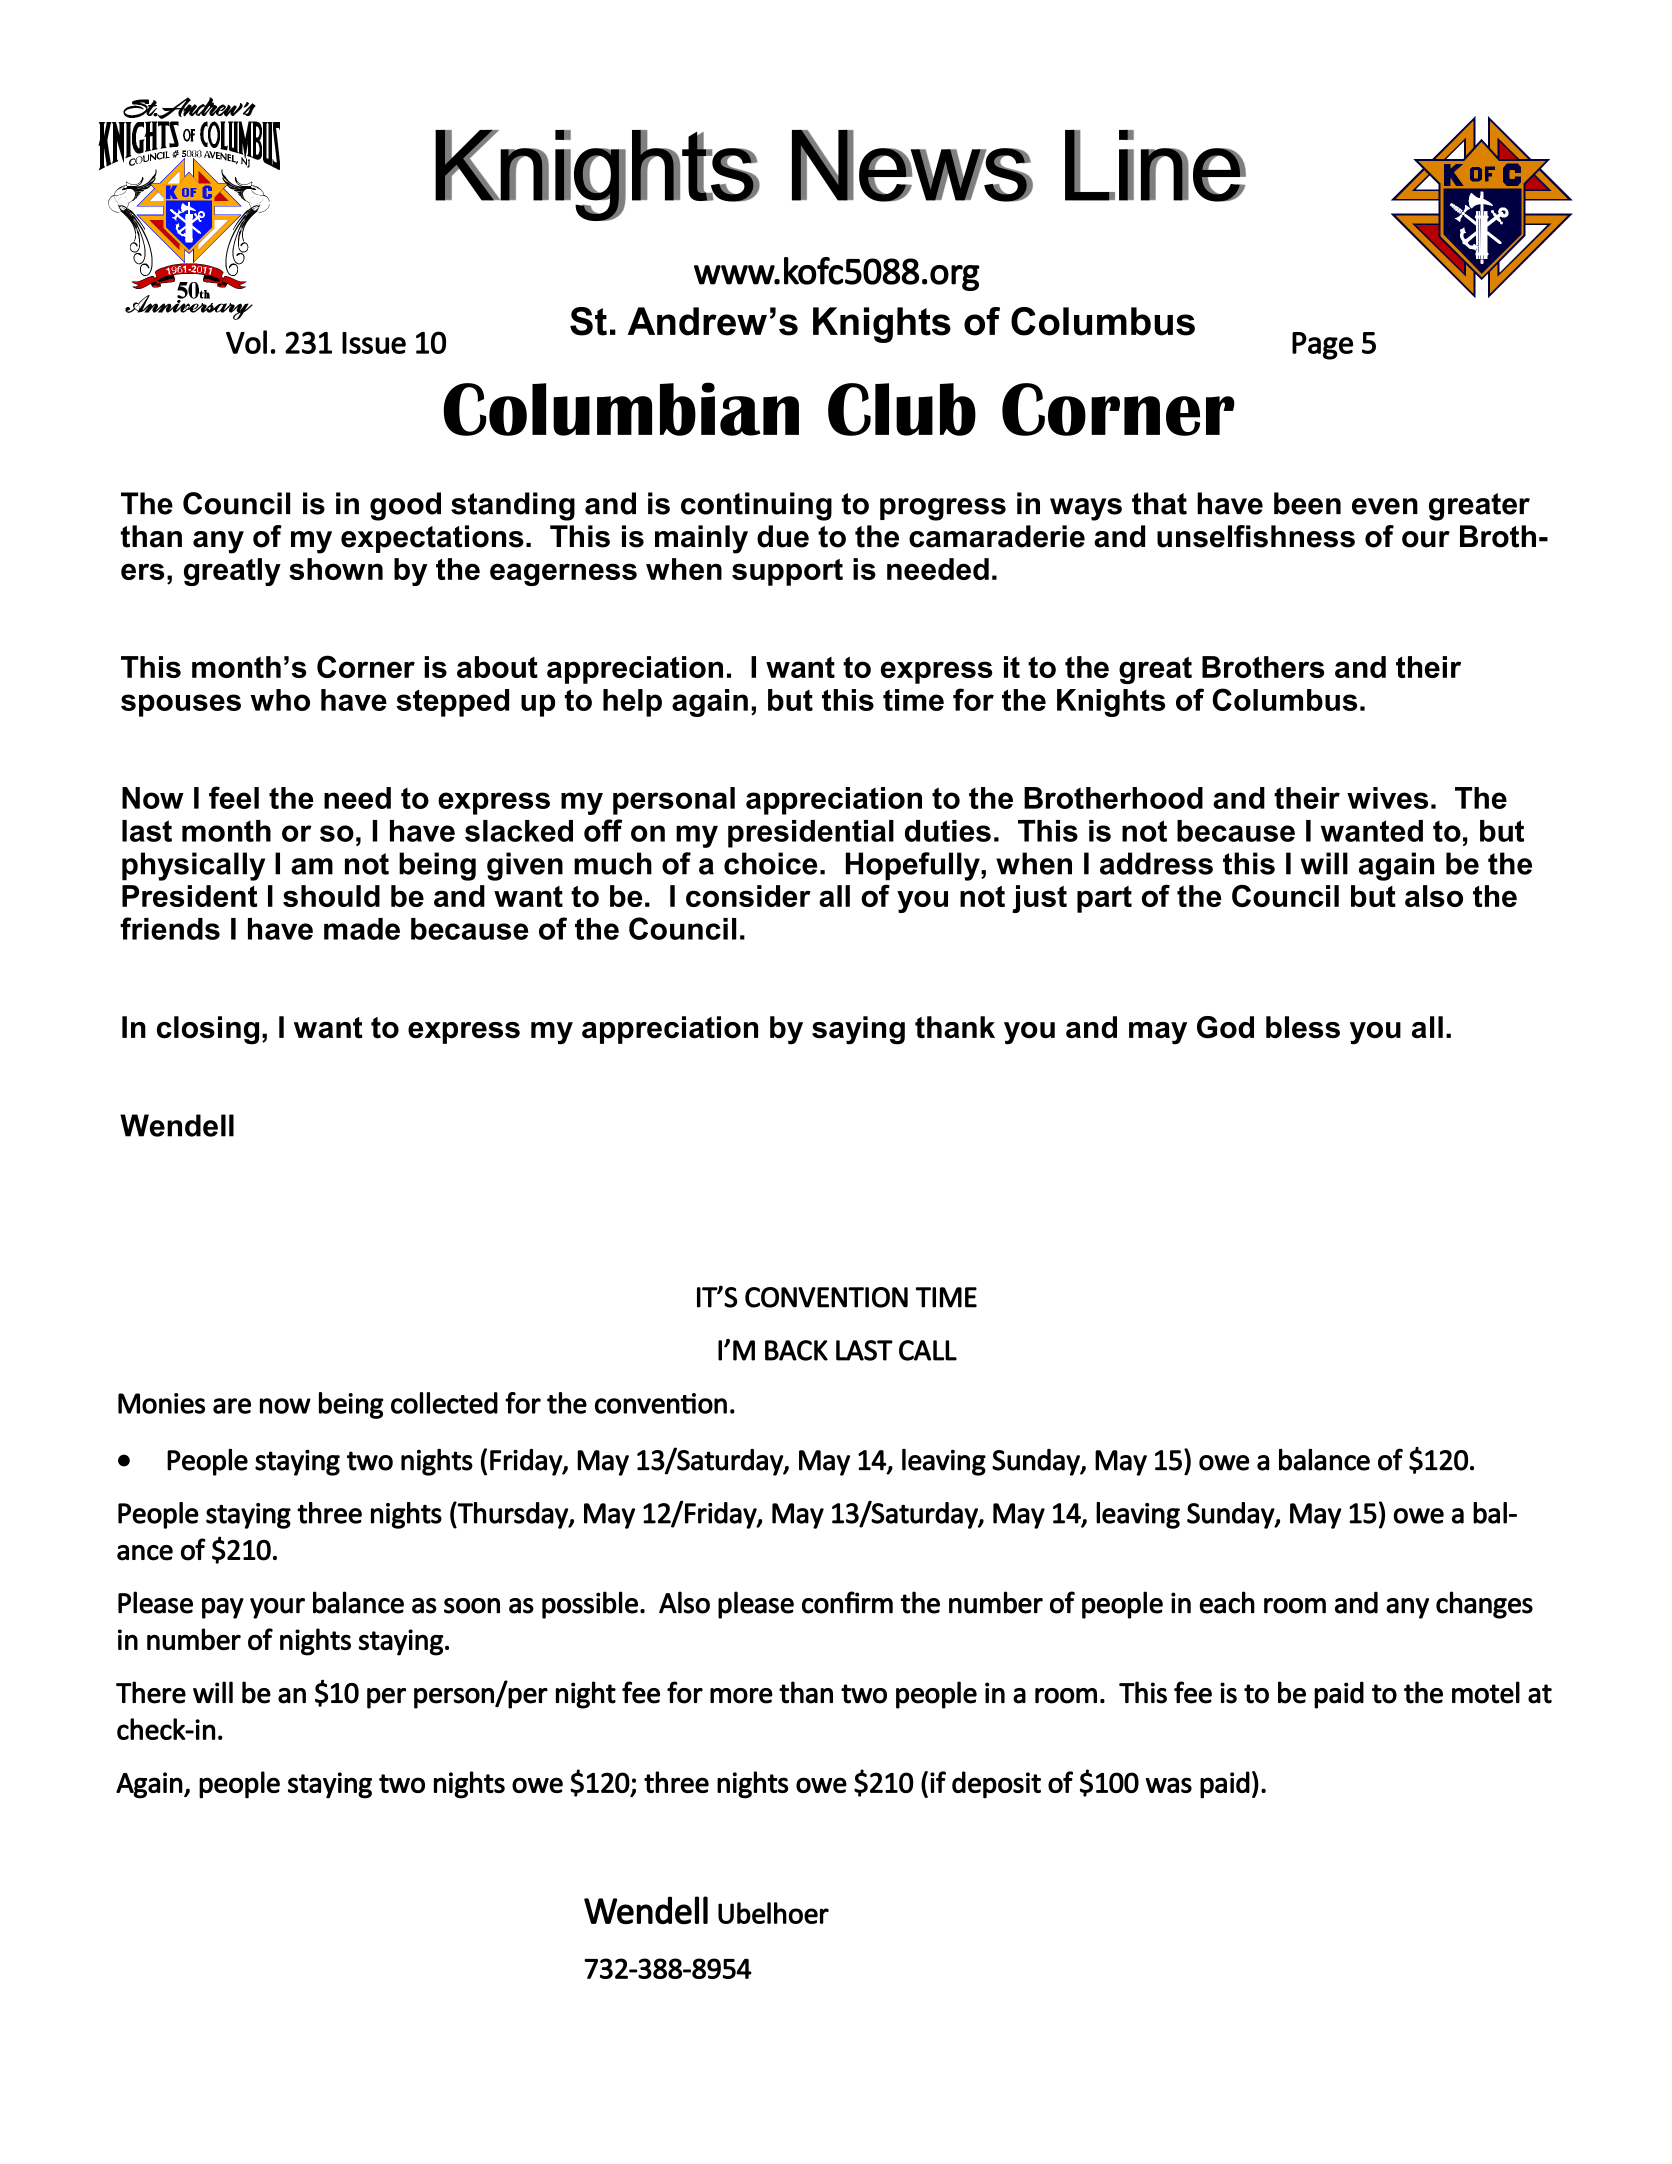 This screenshot has width=1672, height=2164. I want to click on saying, so click(858, 1030).
